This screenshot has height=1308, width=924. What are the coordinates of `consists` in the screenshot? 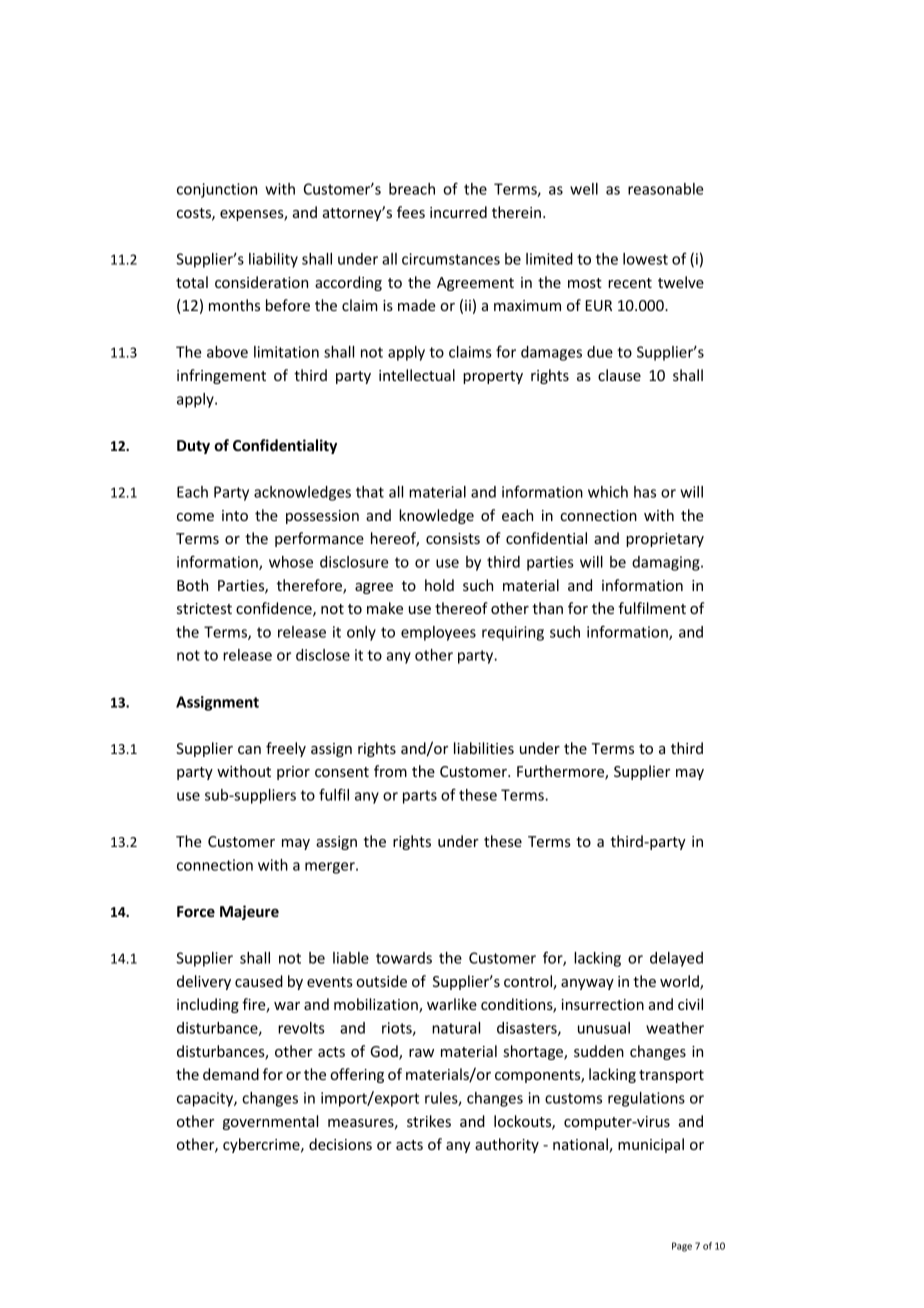 It's located at (453, 538).
